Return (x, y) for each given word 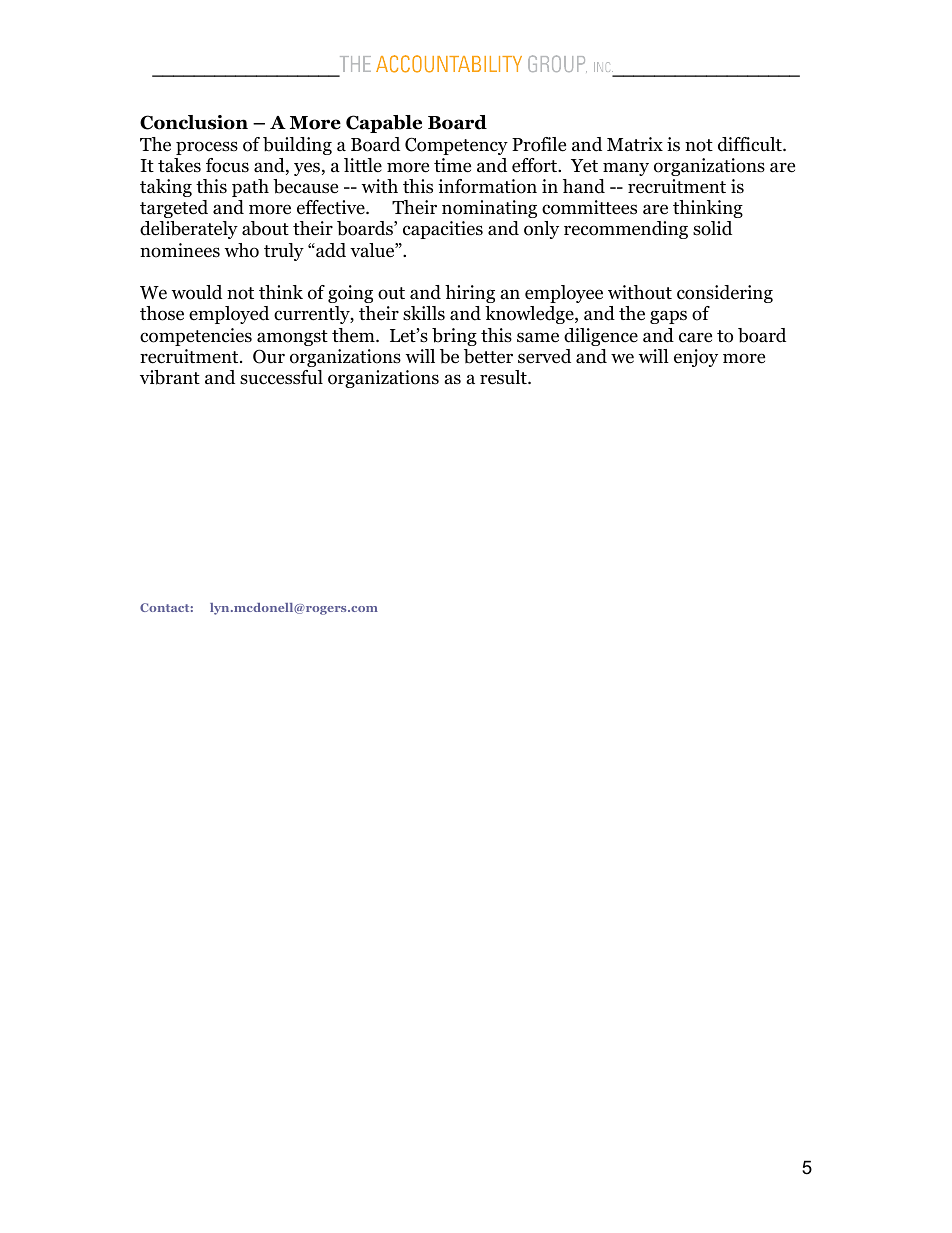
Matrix (635, 144)
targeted (174, 209)
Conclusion (194, 122)
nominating (489, 209)
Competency (456, 146)
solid (712, 228)
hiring (470, 294)
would (196, 292)
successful (281, 377)
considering (725, 294)
